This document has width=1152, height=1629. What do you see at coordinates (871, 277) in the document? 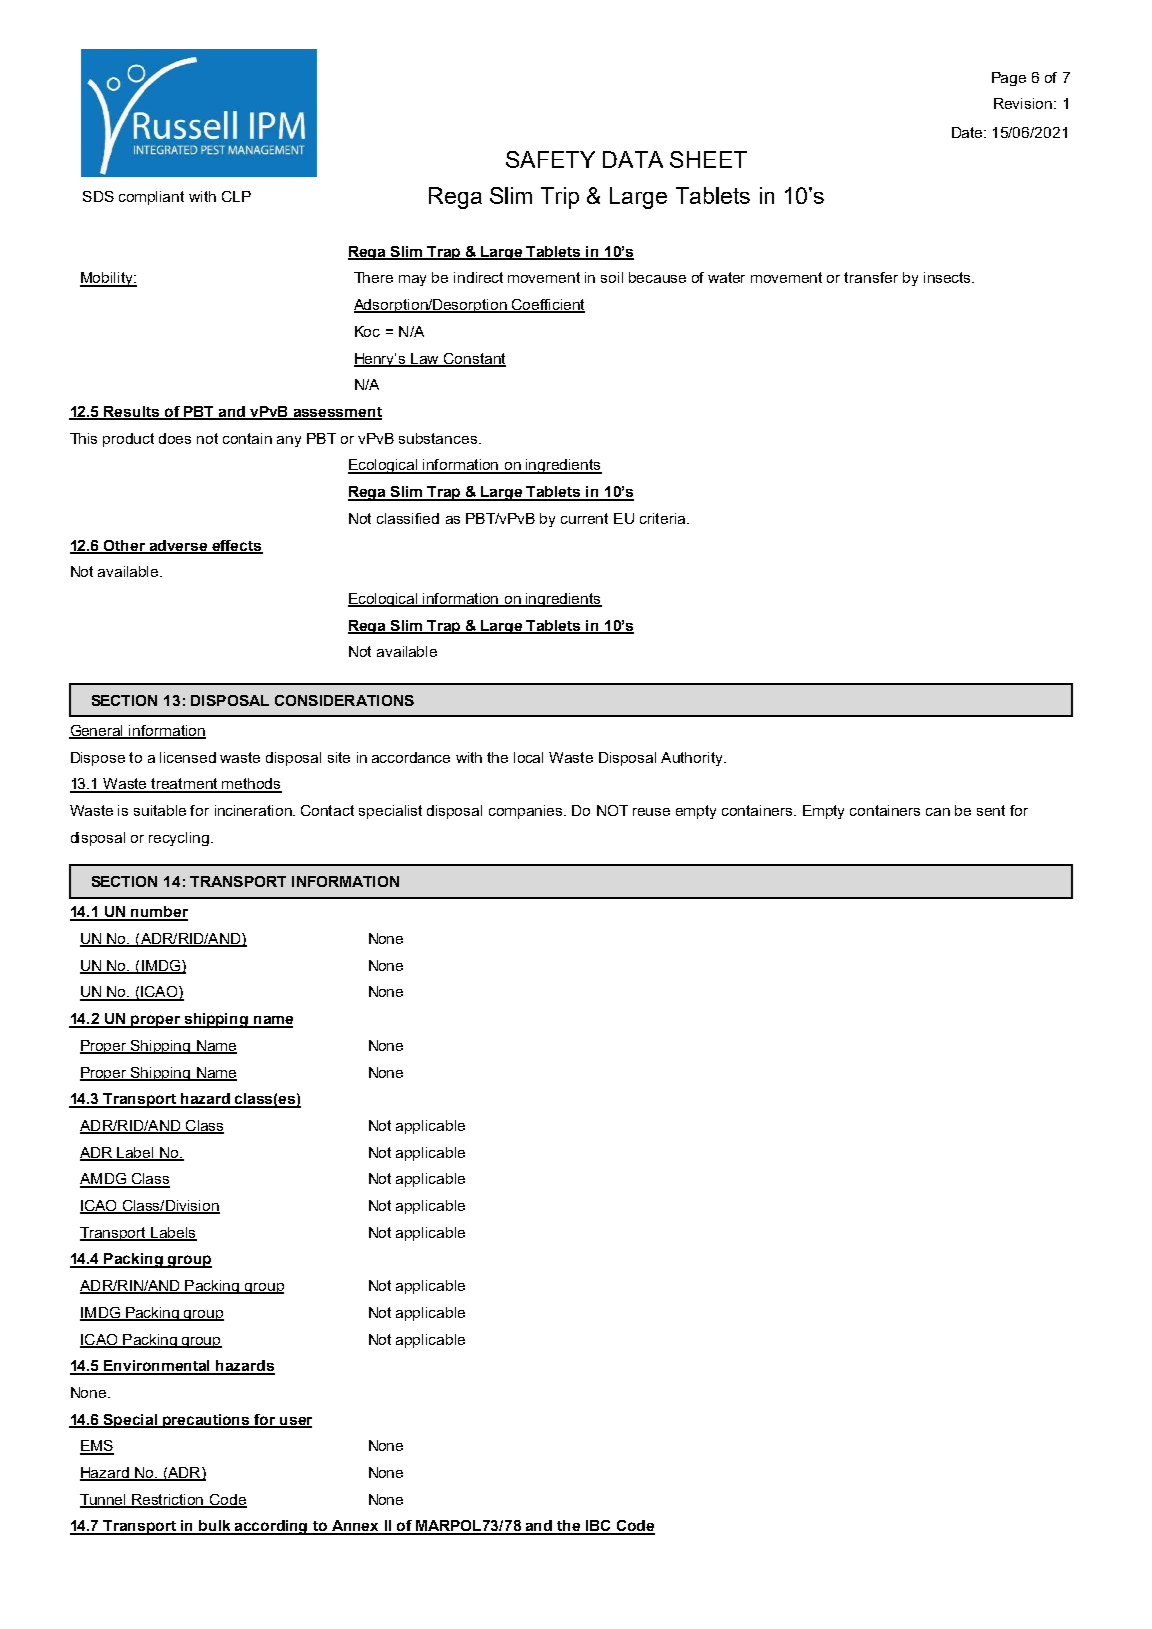
I see `transfer` at bounding box center [871, 277].
